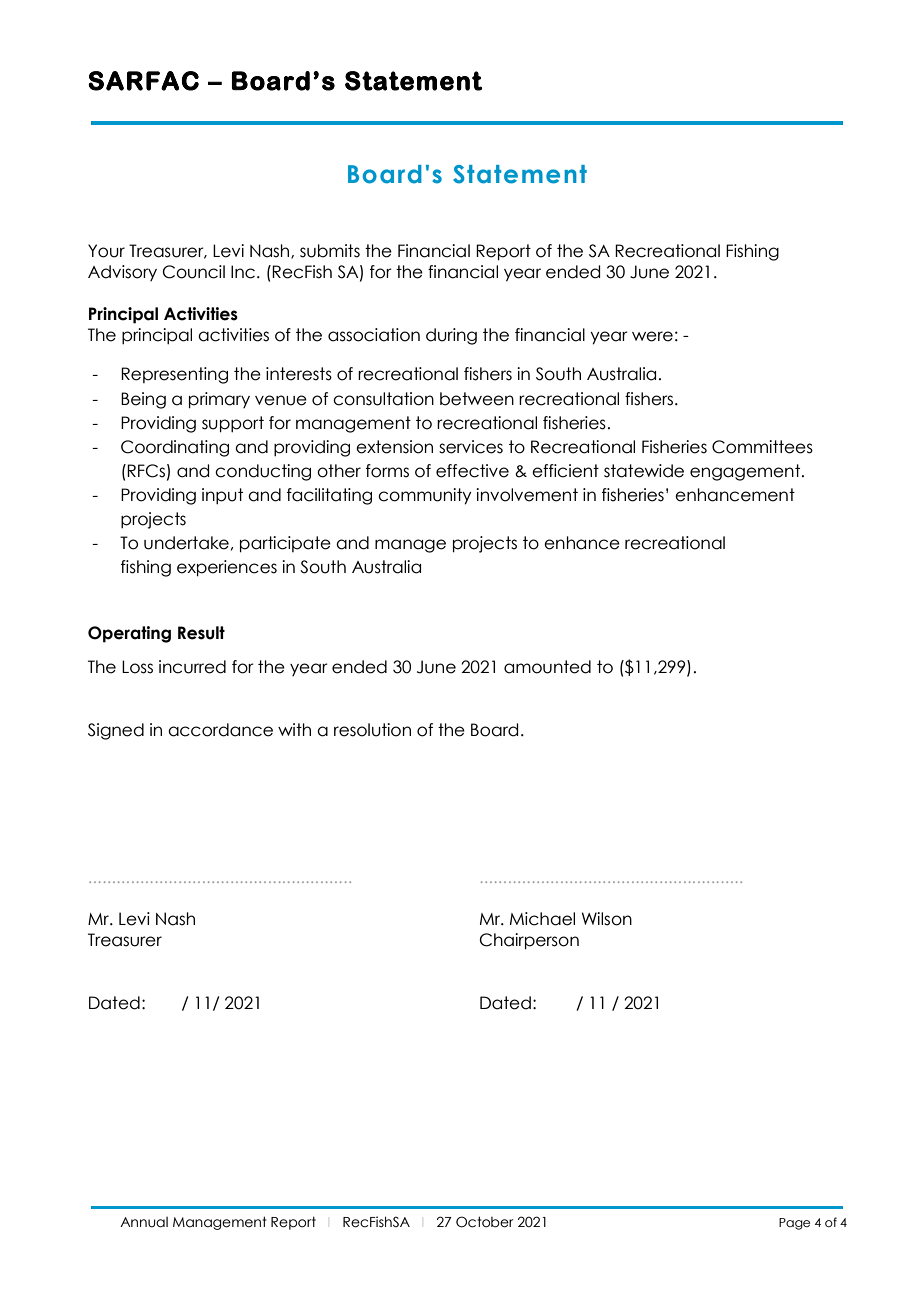 Image resolution: width=924 pixels, height=1308 pixels. What do you see at coordinates (746, 472) in the page?
I see `engagement` at bounding box center [746, 472].
